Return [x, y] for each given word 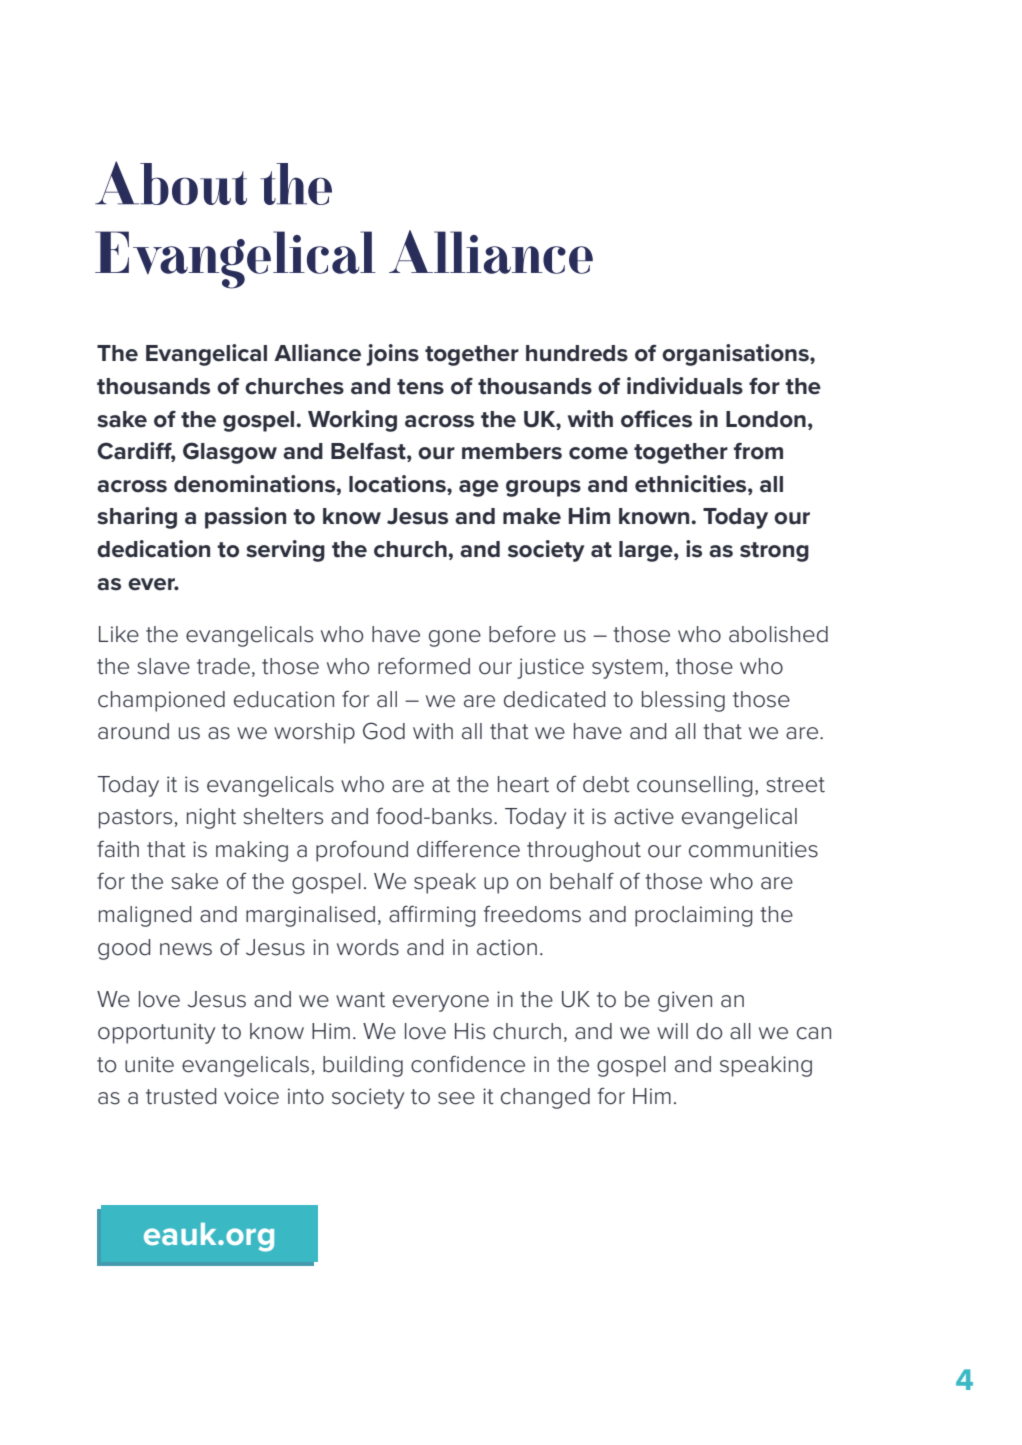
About [171, 183]
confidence [468, 1064]
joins [392, 355]
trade [223, 666]
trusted [181, 1096]
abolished [778, 634]
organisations [736, 355]
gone [455, 638]
